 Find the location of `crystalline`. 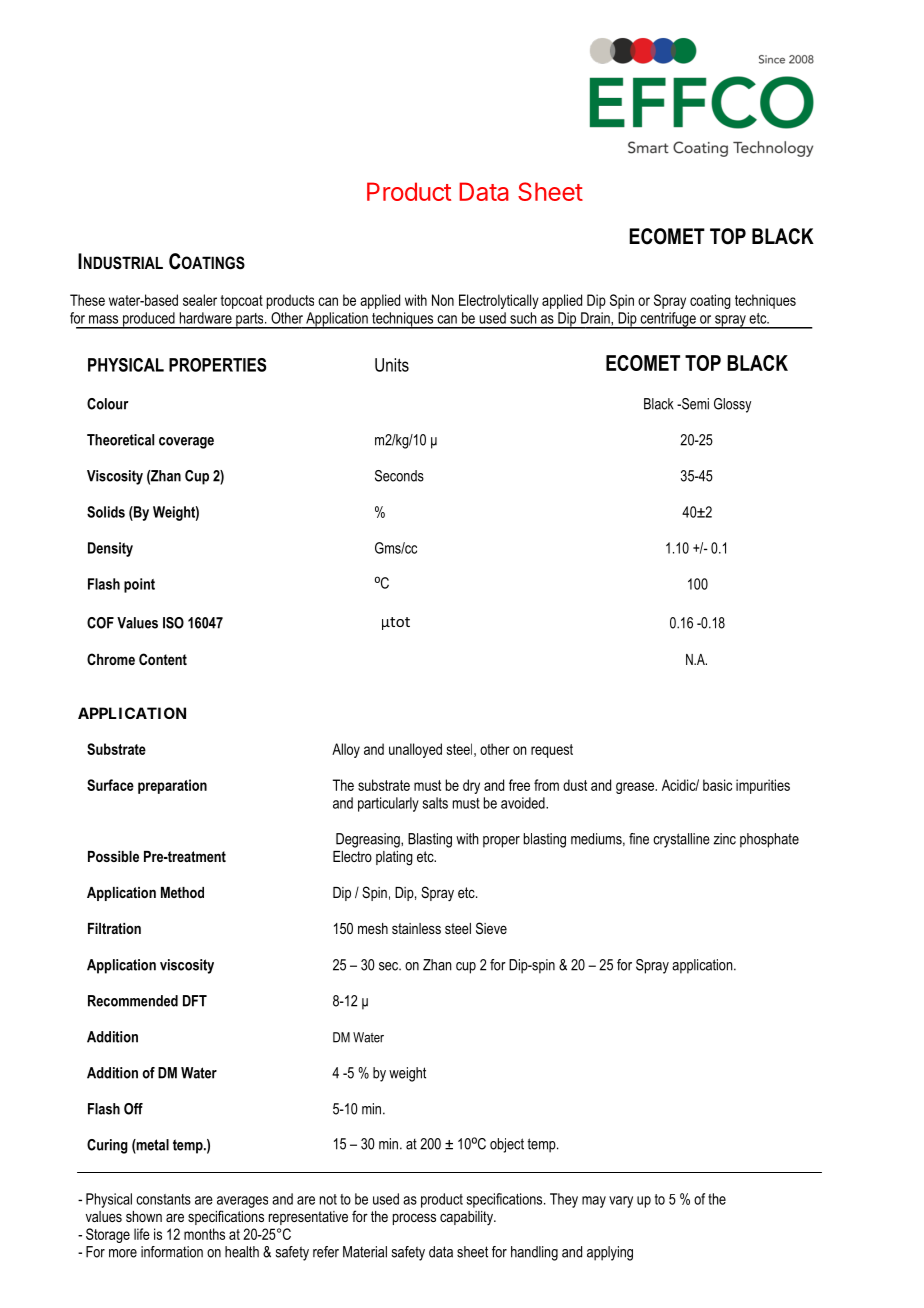

crystalline is located at coordinates (681, 840).
